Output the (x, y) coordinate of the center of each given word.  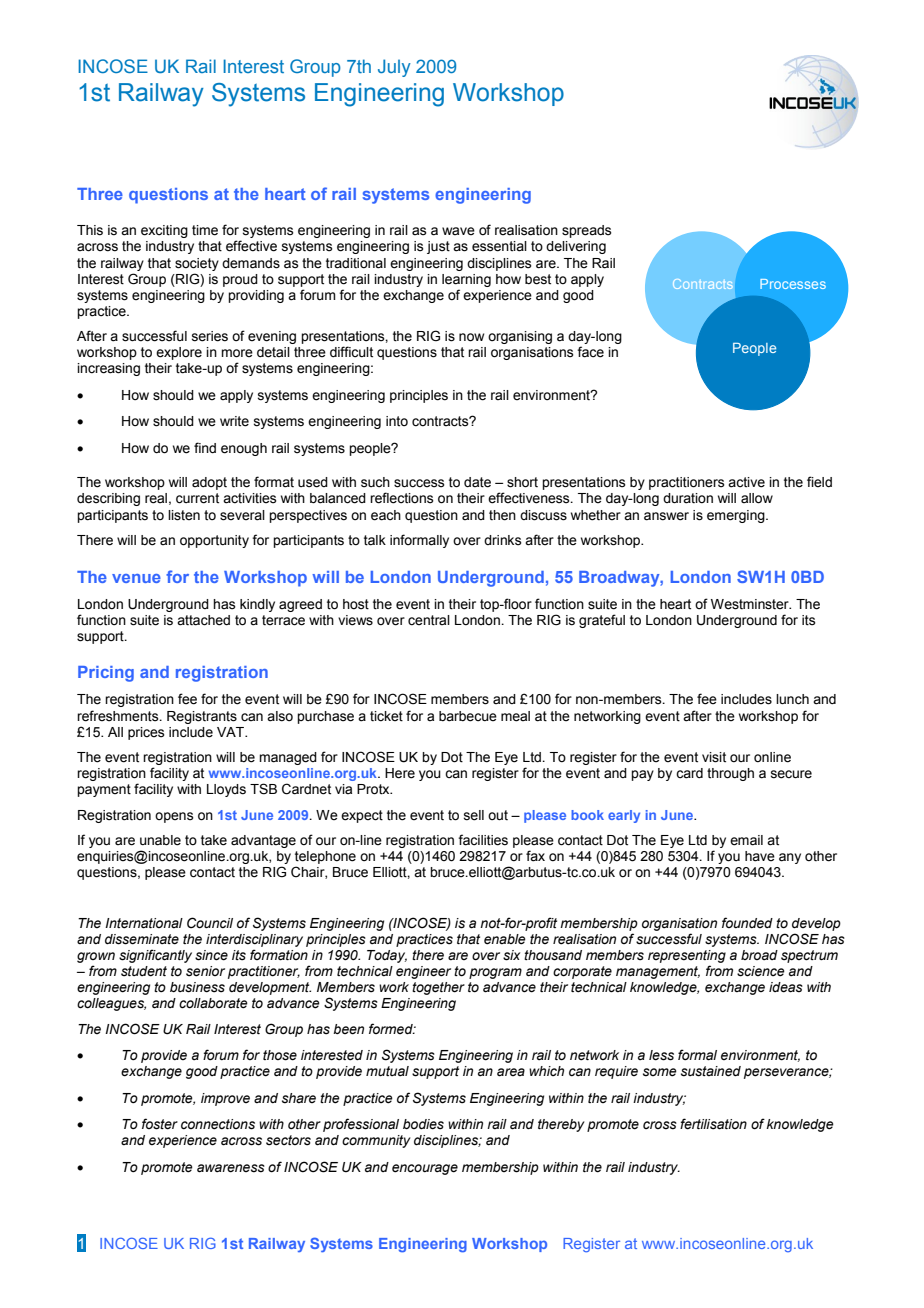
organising (520, 337)
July (394, 68)
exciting (164, 231)
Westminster (751, 604)
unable (160, 840)
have (760, 856)
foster (160, 1124)
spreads (587, 231)
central (429, 620)
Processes (793, 284)
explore (179, 353)
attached (203, 620)
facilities (483, 840)
